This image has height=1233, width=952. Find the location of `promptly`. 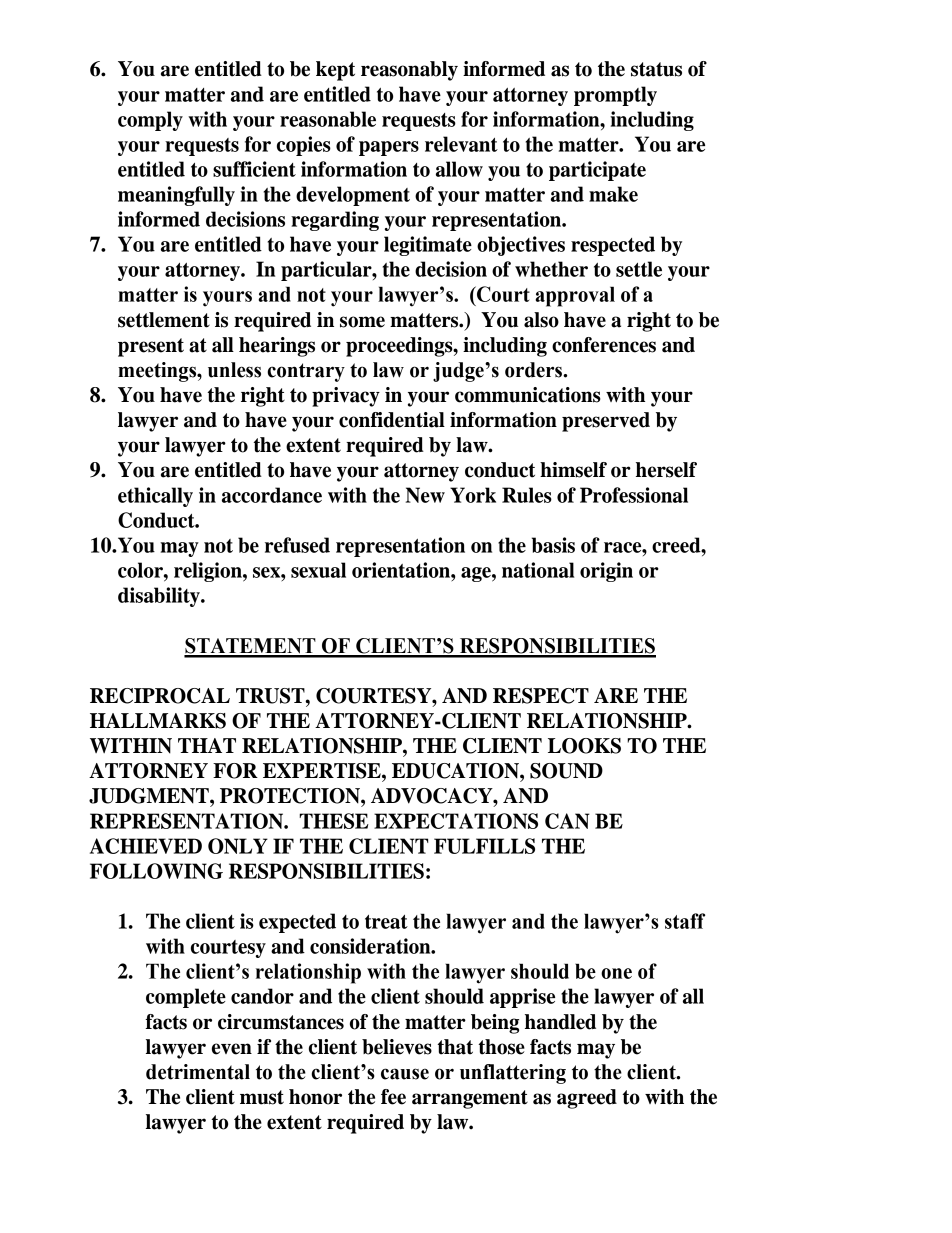

promptly is located at coordinates (615, 96).
